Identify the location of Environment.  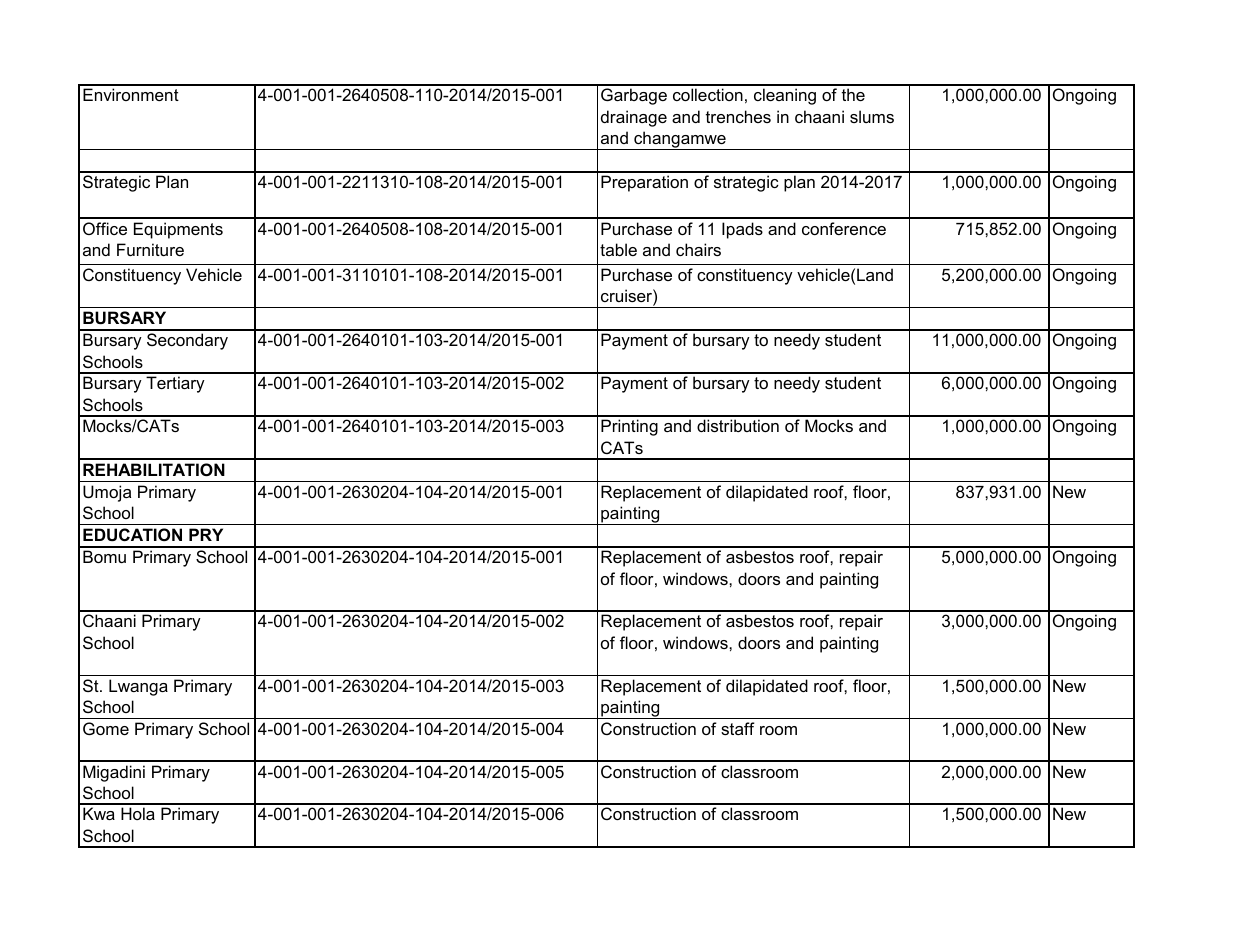
(131, 94).
